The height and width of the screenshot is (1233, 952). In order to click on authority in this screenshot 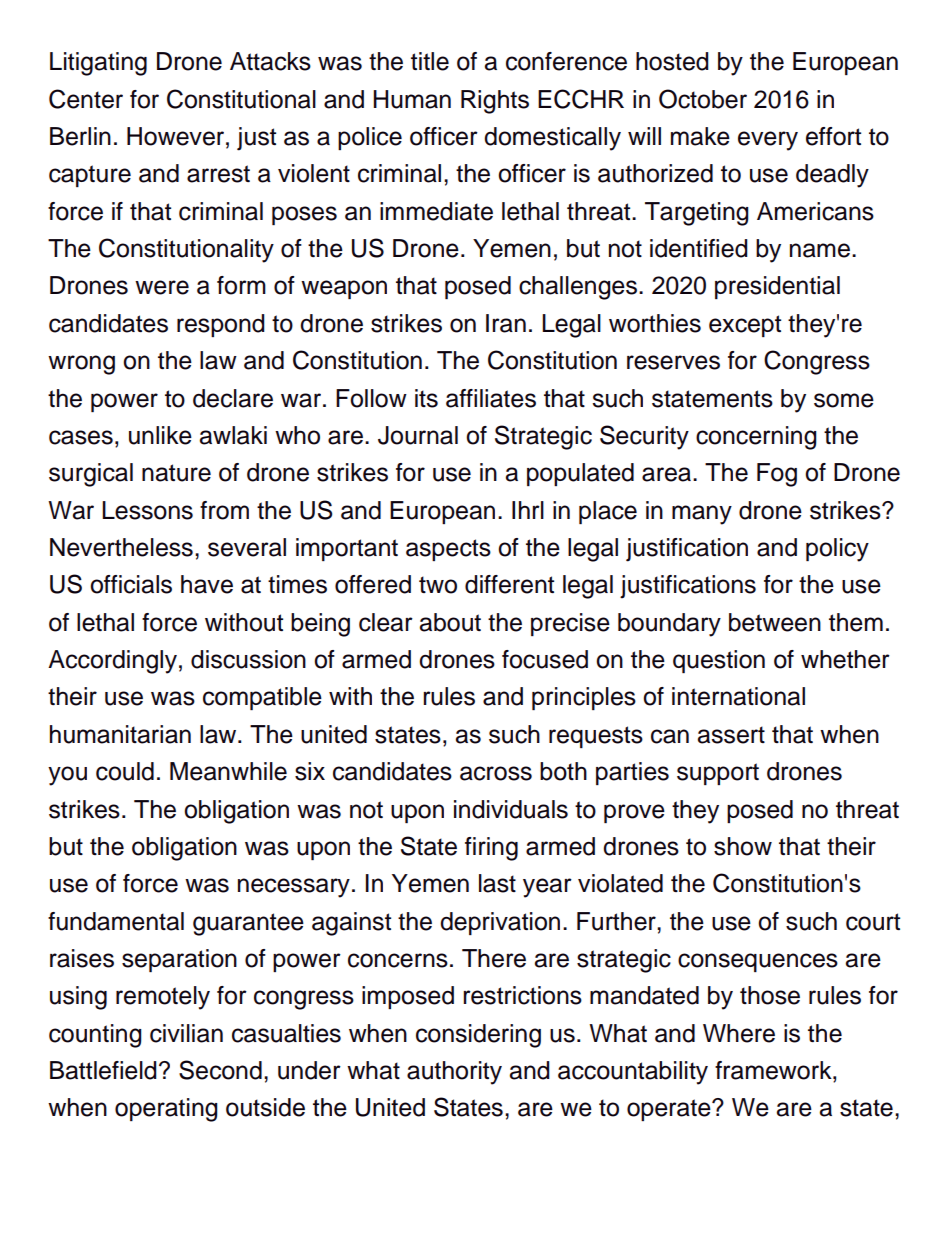, I will do `click(454, 1073)`.
